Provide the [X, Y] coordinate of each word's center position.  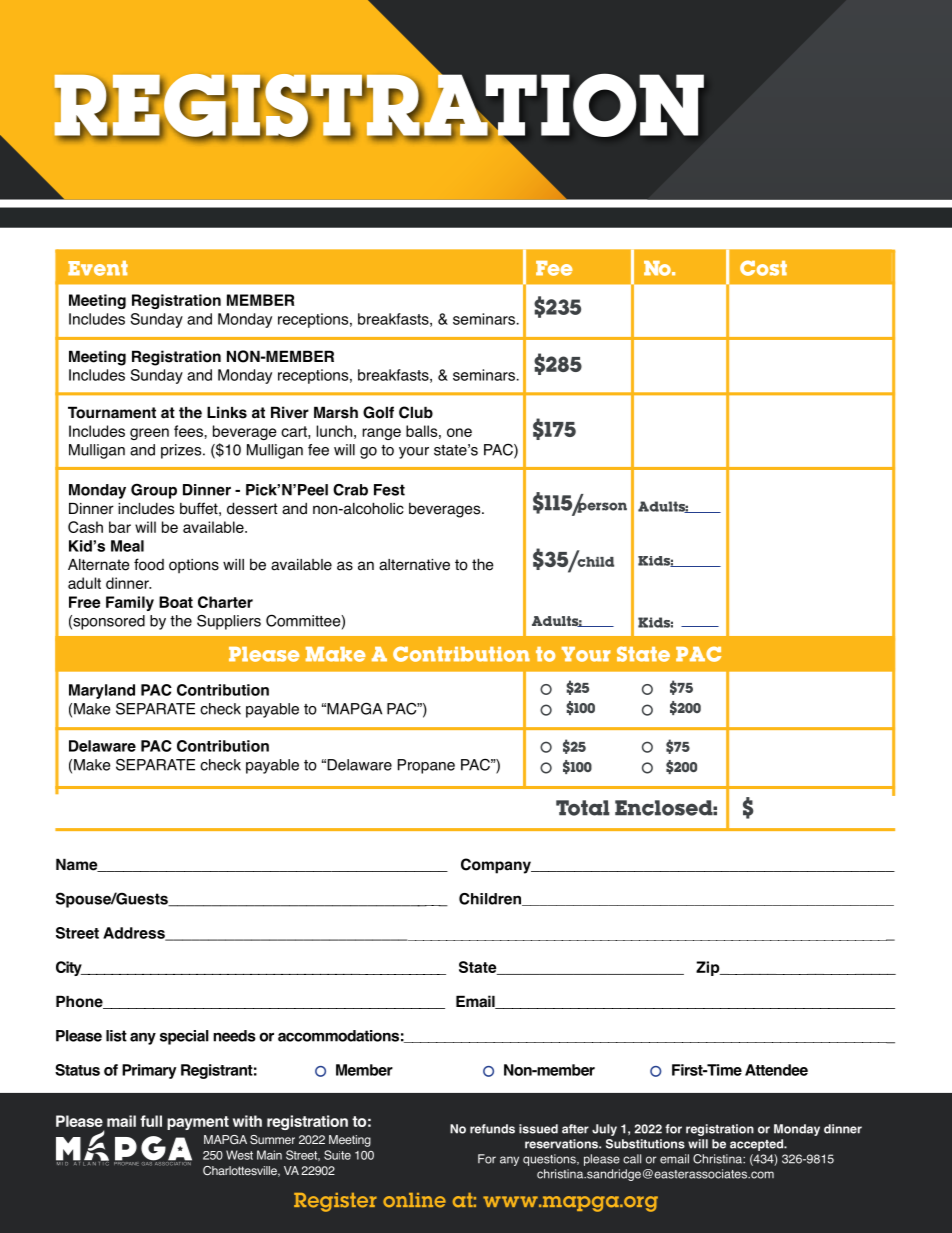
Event [98, 268]
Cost [763, 268]
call [632, 1159]
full [151, 1121]
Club [416, 412]
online [414, 1200]
